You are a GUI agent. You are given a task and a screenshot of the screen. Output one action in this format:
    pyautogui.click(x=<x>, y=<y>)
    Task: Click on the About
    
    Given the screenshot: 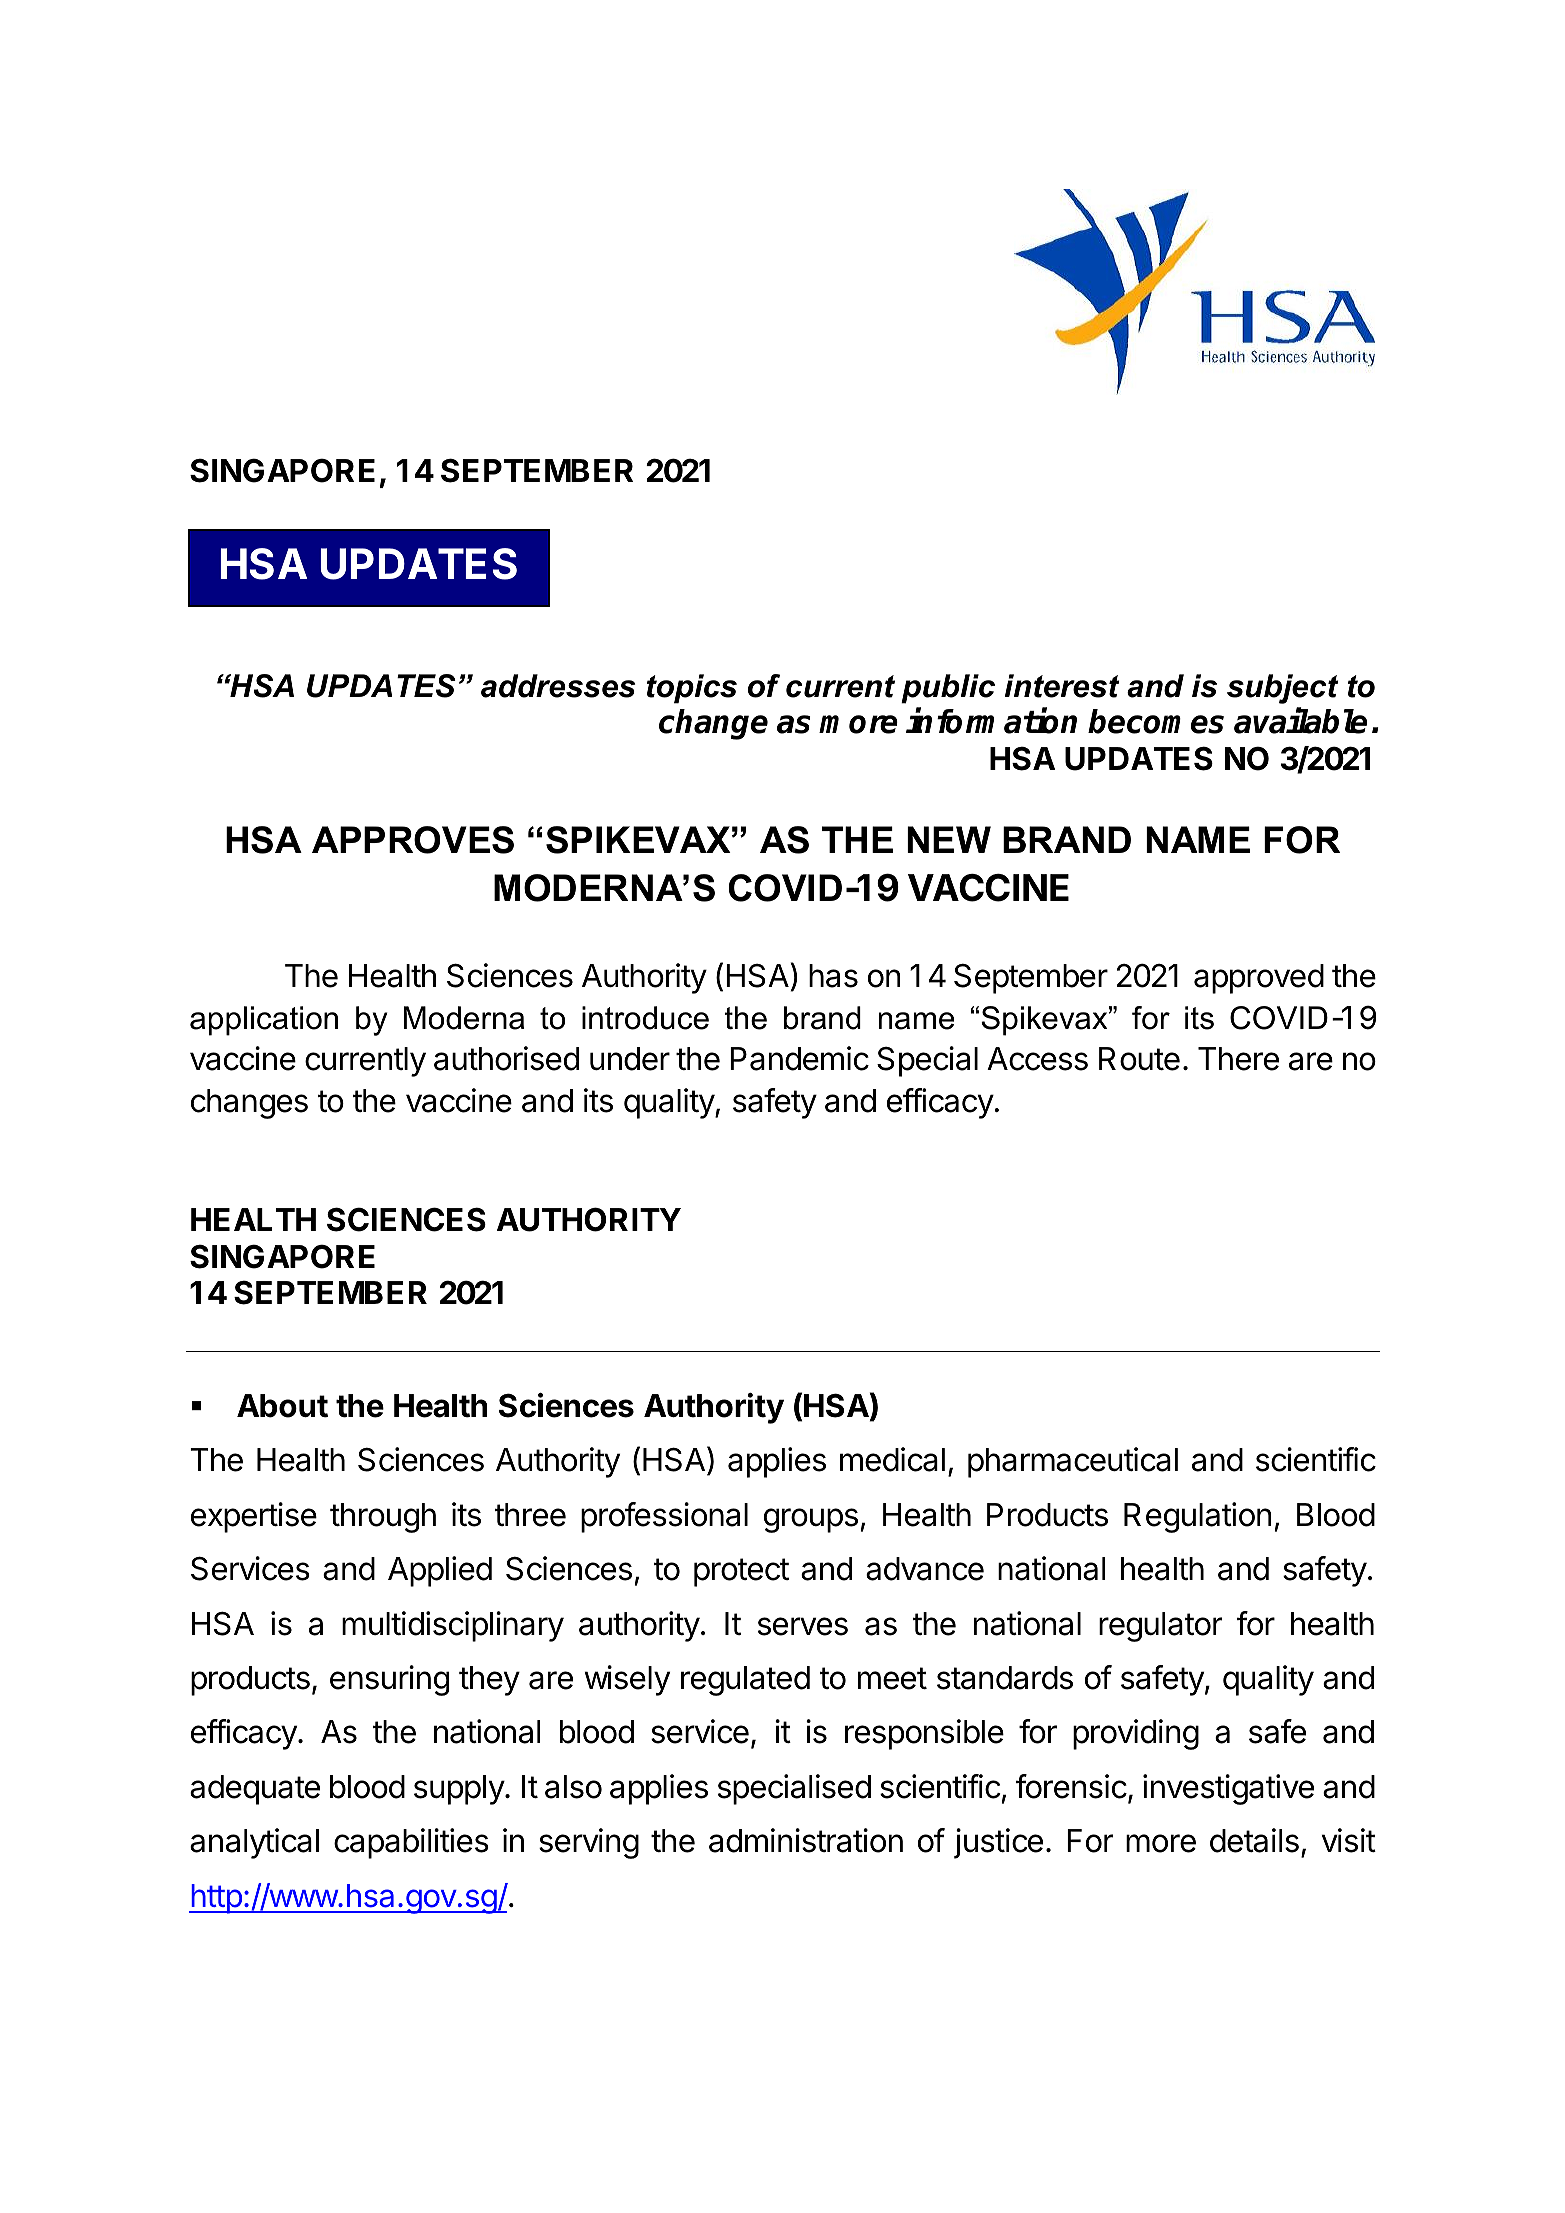 What is the action you would take?
    pyautogui.click(x=282, y=1406)
